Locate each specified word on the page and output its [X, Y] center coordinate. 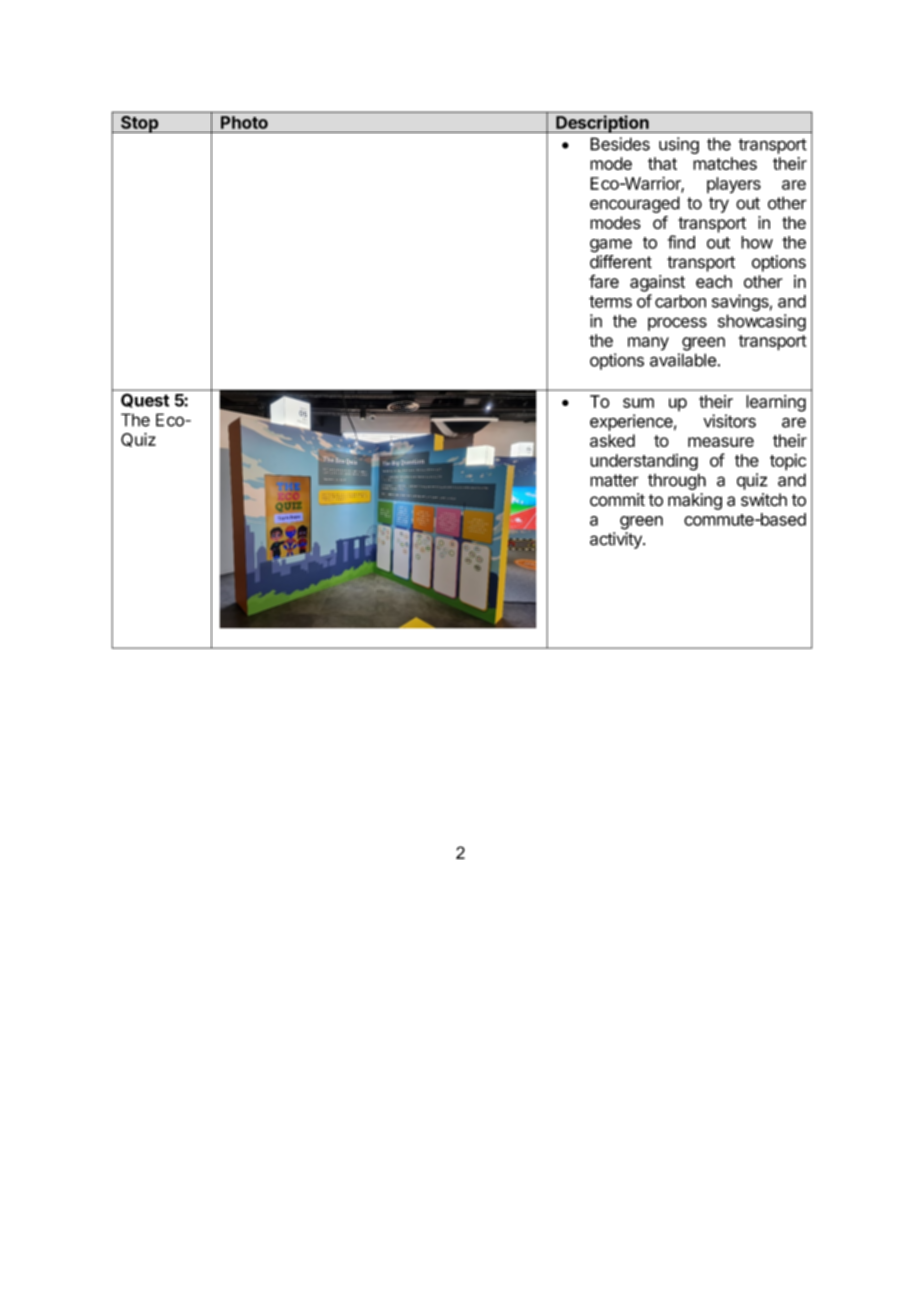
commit [617, 500]
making [695, 501]
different [621, 262]
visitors [729, 421]
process [677, 324]
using [679, 145]
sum [638, 403]
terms [610, 301]
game [611, 246]
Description [602, 124]
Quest [145, 401]
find [681, 242]
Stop [139, 124]
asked [612, 440]
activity [617, 540]
